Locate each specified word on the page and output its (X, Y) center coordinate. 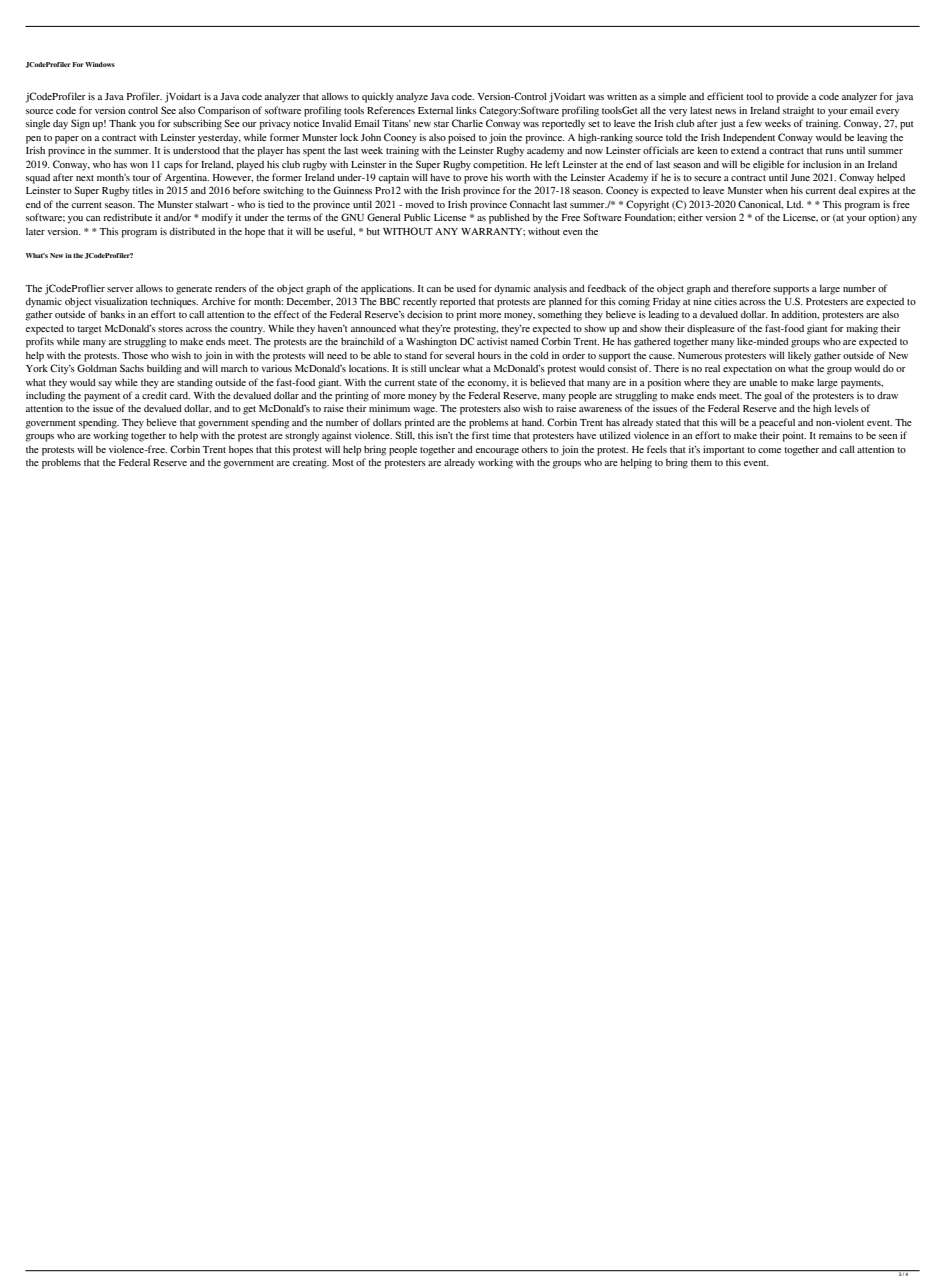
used (466, 288)
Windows (100, 64)
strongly (302, 437)
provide (792, 98)
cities (725, 301)
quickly (378, 98)
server (120, 289)
